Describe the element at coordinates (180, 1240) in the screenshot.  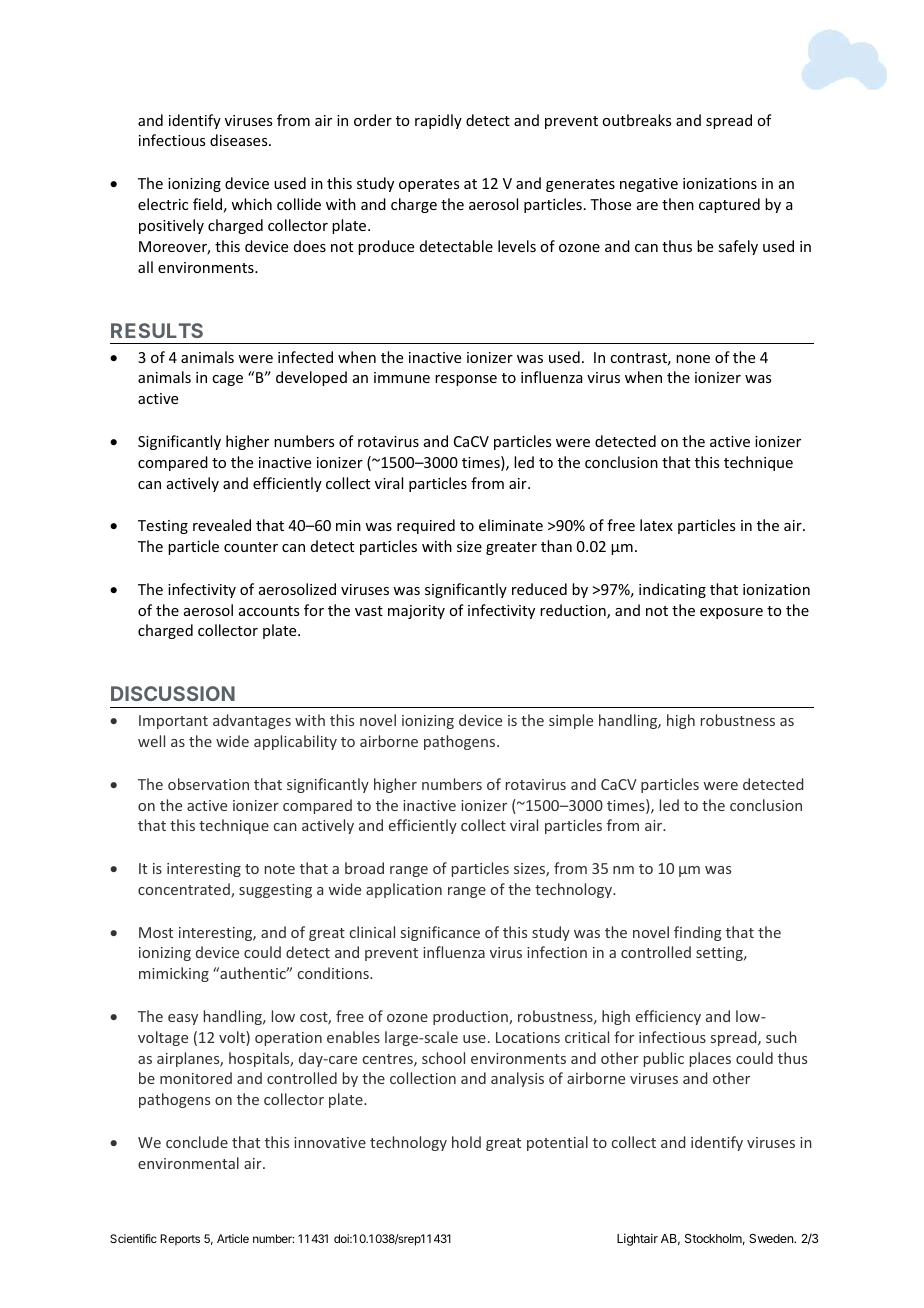
I see `Reports` at that location.
